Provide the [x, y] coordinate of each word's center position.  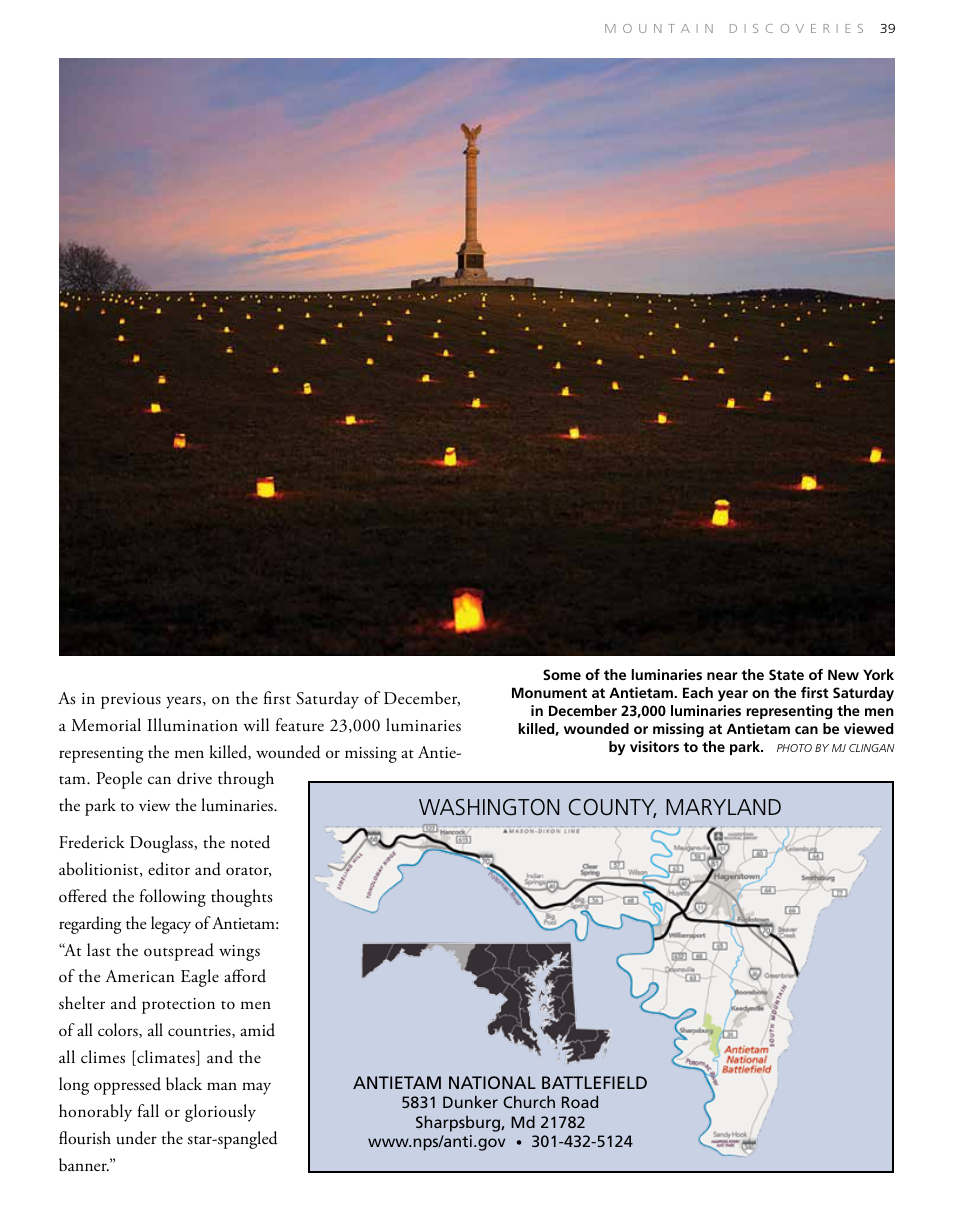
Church [529, 1102]
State [786, 674]
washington [489, 807]
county [613, 808]
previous [131, 701]
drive [194, 778]
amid [257, 1030]
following [173, 898]
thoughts [241, 898]
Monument [549, 692]
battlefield [594, 1082]
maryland [723, 807]
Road [580, 1102]
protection [178, 1006]
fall [148, 1110]
